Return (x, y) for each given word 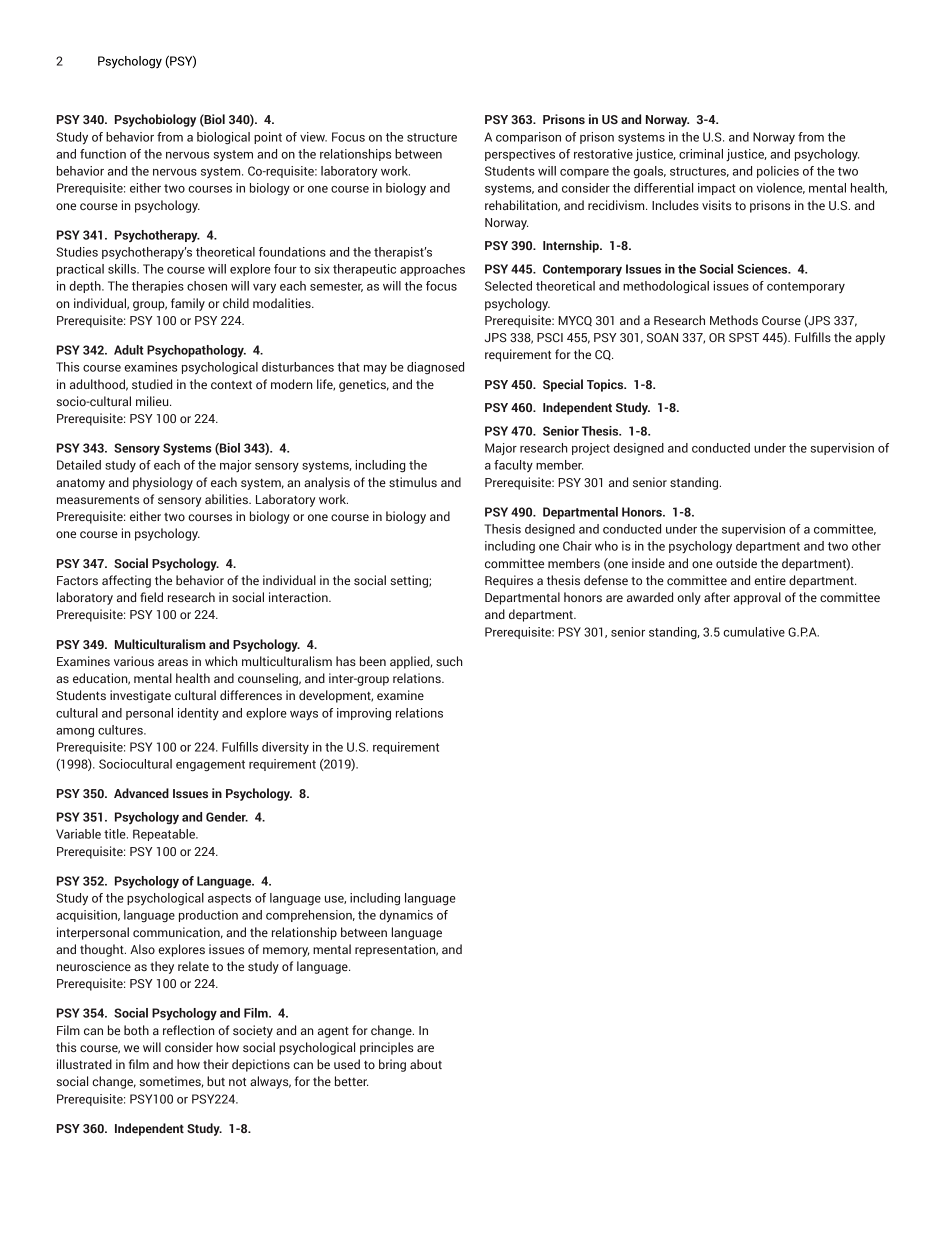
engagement (210, 766)
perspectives (520, 155)
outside (736, 563)
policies (778, 172)
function (103, 154)
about (426, 1064)
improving (364, 714)
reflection (189, 1030)
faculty (513, 466)
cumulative (754, 632)
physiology (163, 483)
